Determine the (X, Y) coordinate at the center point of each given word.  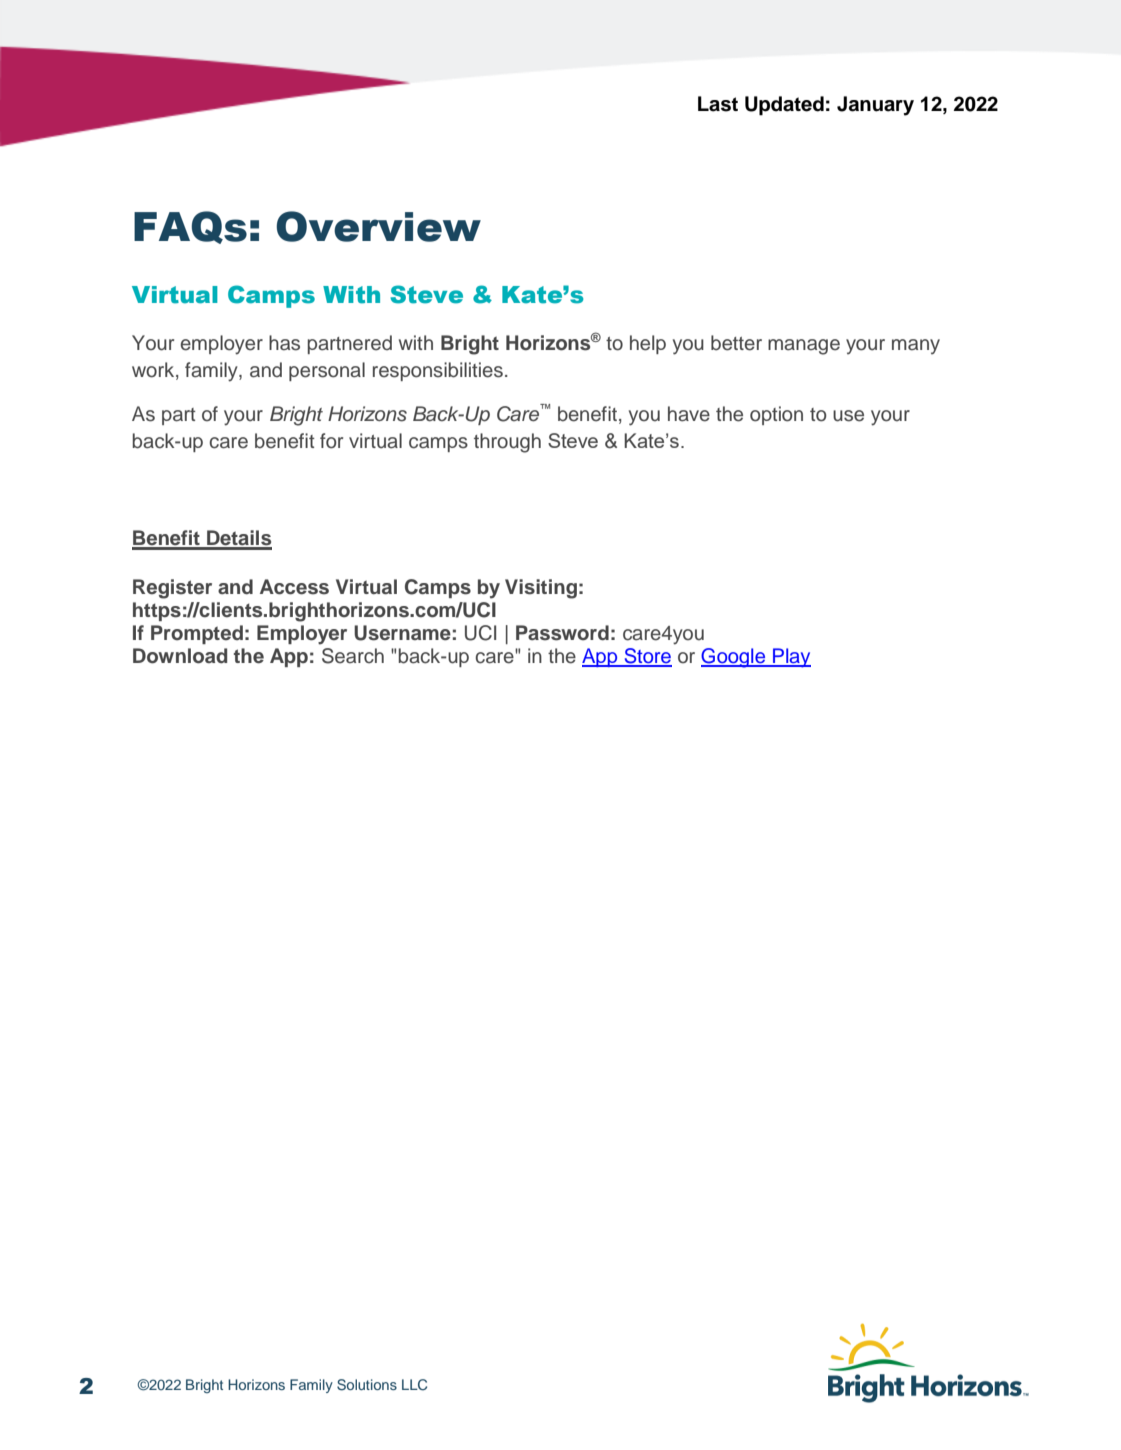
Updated (784, 106)
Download (180, 656)
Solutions (367, 1385)
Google (734, 658)
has (284, 343)
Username (402, 633)
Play (791, 658)
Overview (378, 226)
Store (647, 657)
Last (718, 104)
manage (804, 347)
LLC (414, 1385)
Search (353, 656)
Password (562, 633)
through (507, 443)
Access (294, 587)
